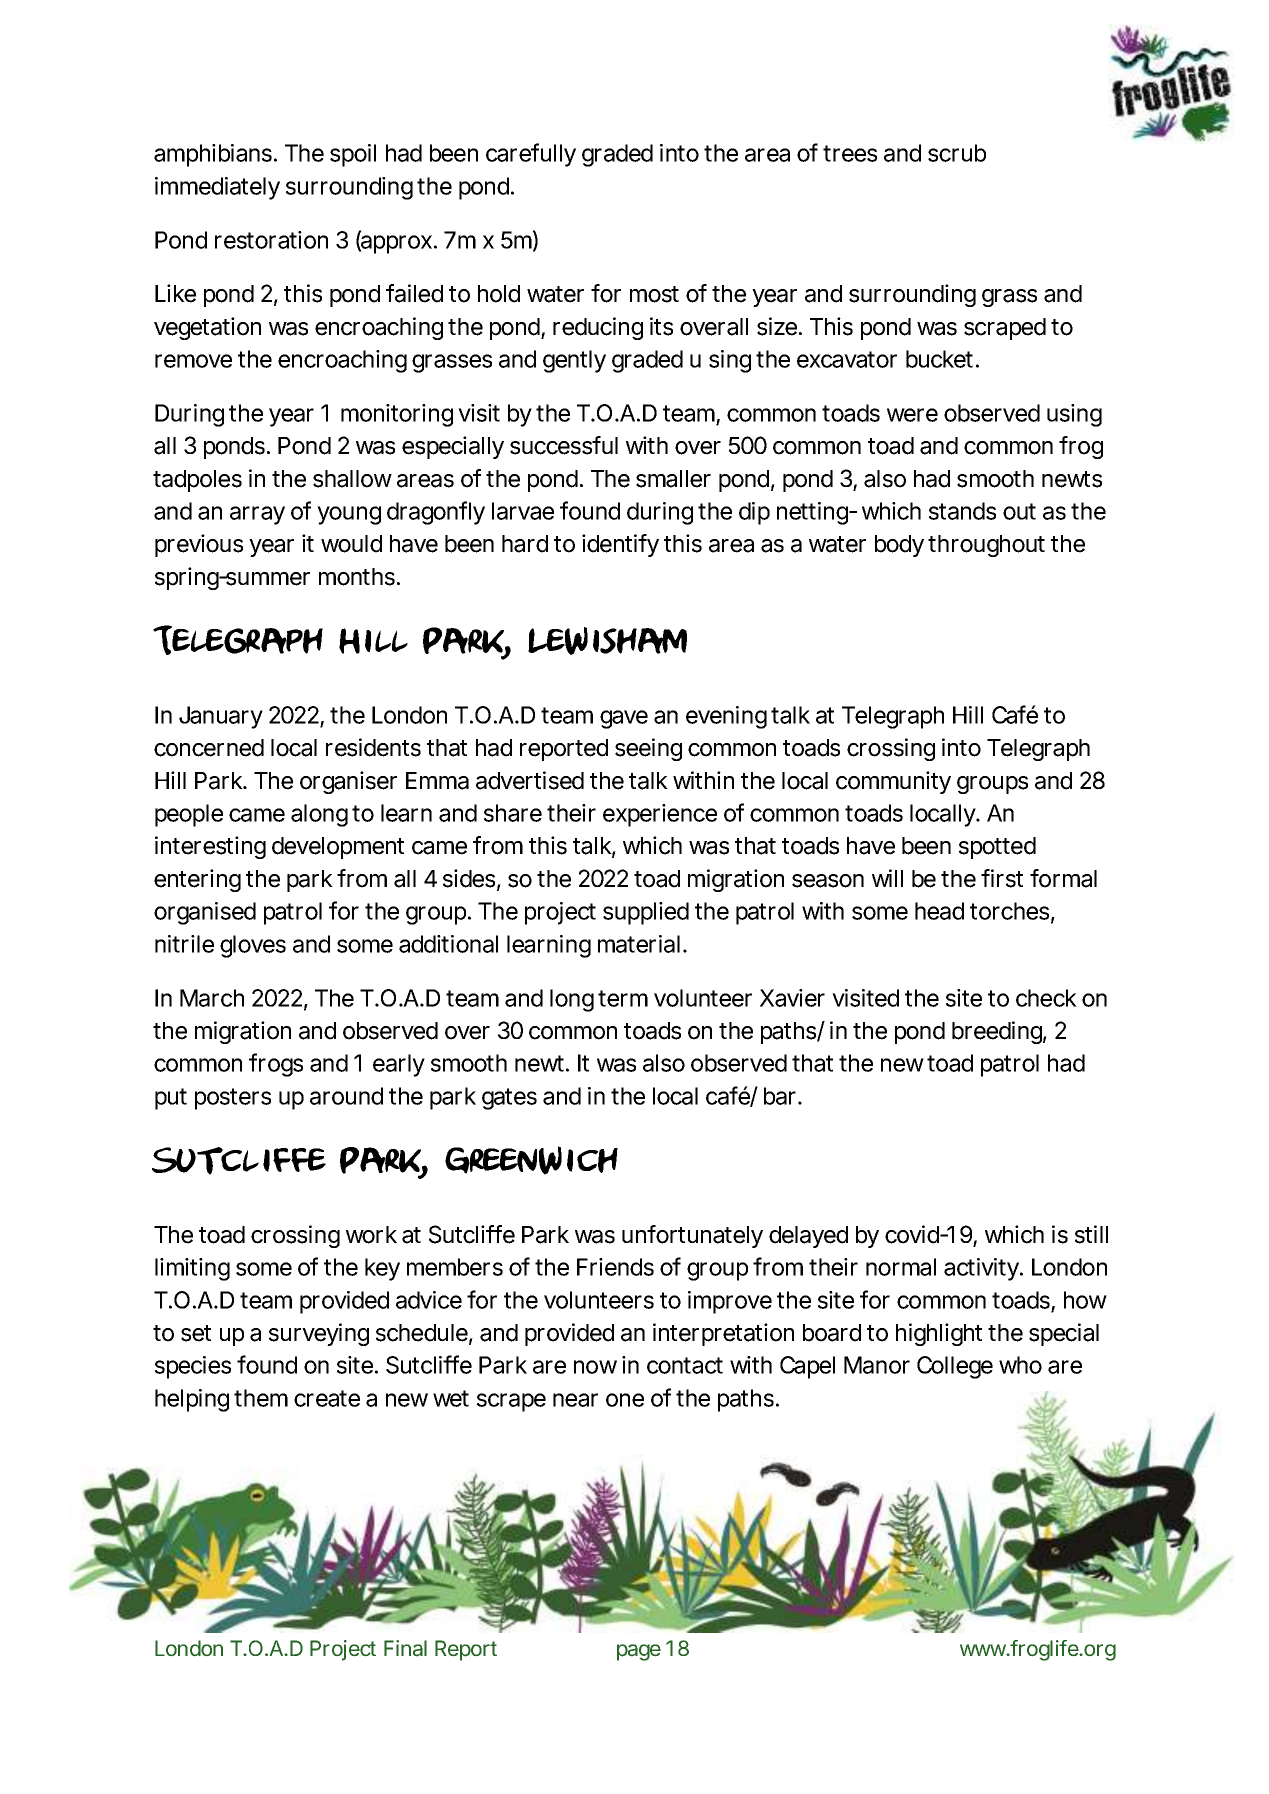  What do you see at coordinates (982, 1269) in the document?
I see `activity` at bounding box center [982, 1269].
